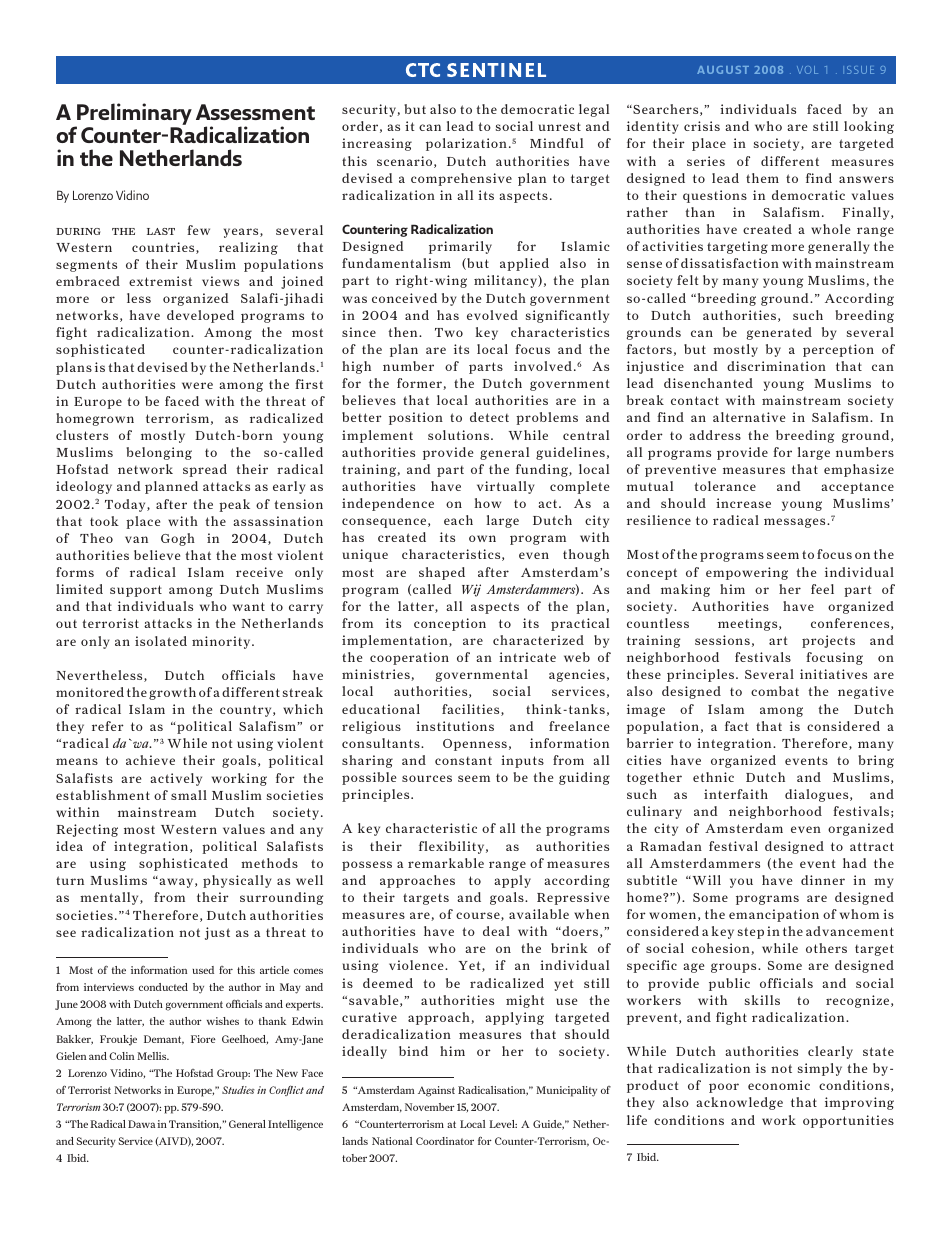 This screenshot has height=1233, width=952. Describe the element at coordinates (466, 144) in the screenshot. I see `polarization` at that location.
